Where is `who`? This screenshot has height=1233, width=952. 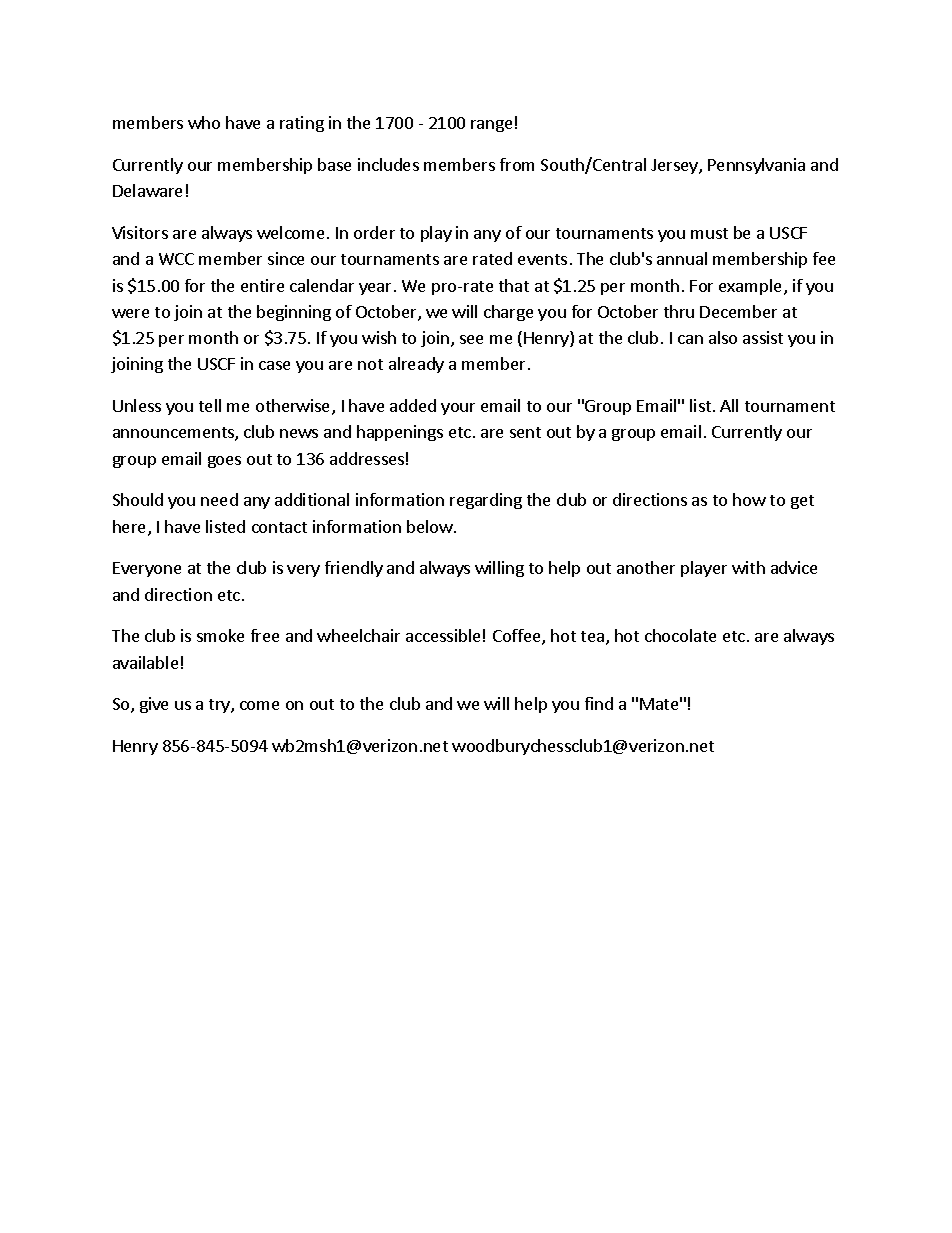
who is located at coordinates (204, 122).
